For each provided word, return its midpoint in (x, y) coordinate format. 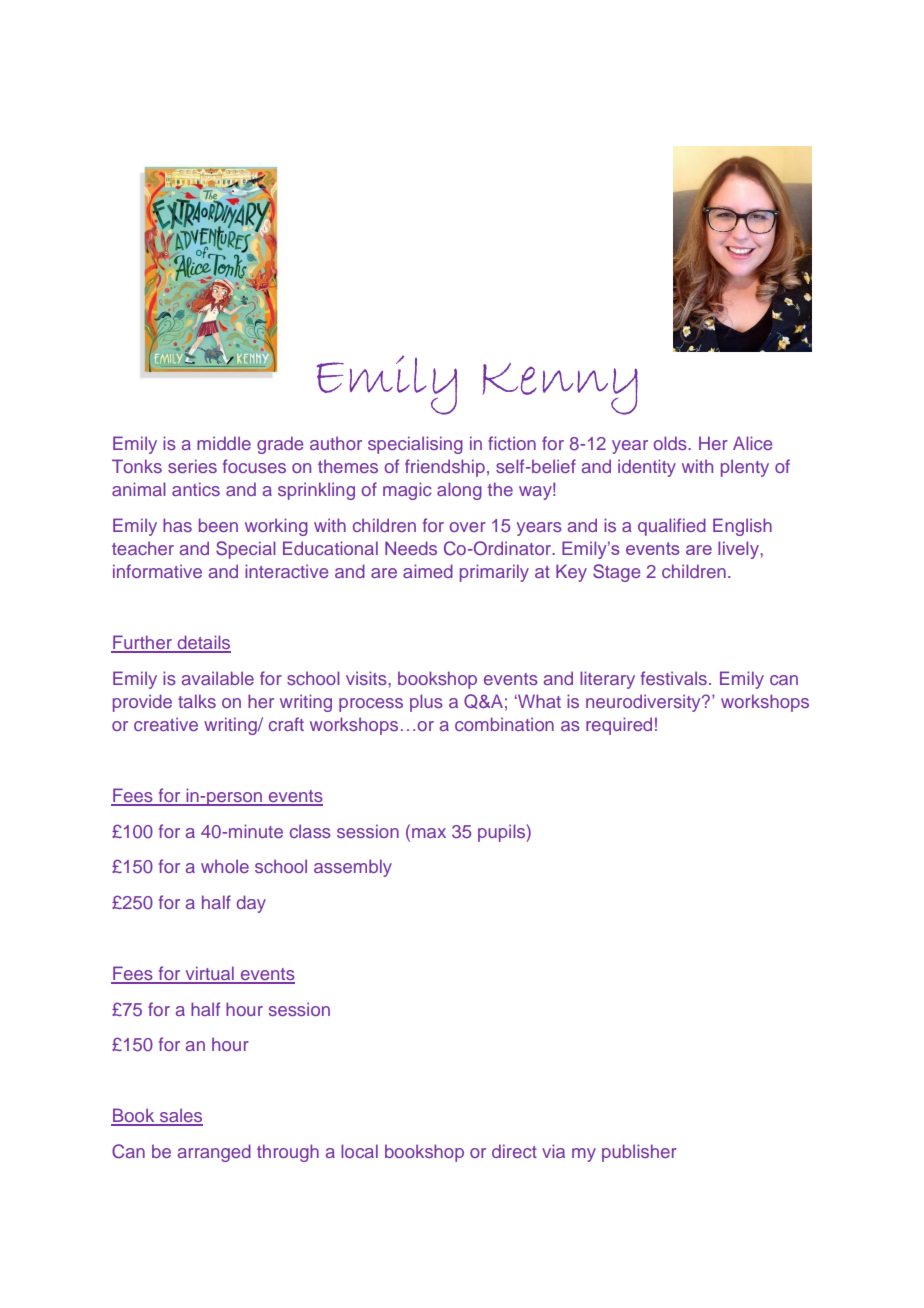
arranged (214, 1153)
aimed (428, 571)
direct (514, 1151)
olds (671, 443)
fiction (512, 443)
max (429, 833)
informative (157, 571)
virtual (209, 974)
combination (504, 724)
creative (166, 724)
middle (224, 443)
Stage (616, 573)
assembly (353, 868)
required (619, 726)
